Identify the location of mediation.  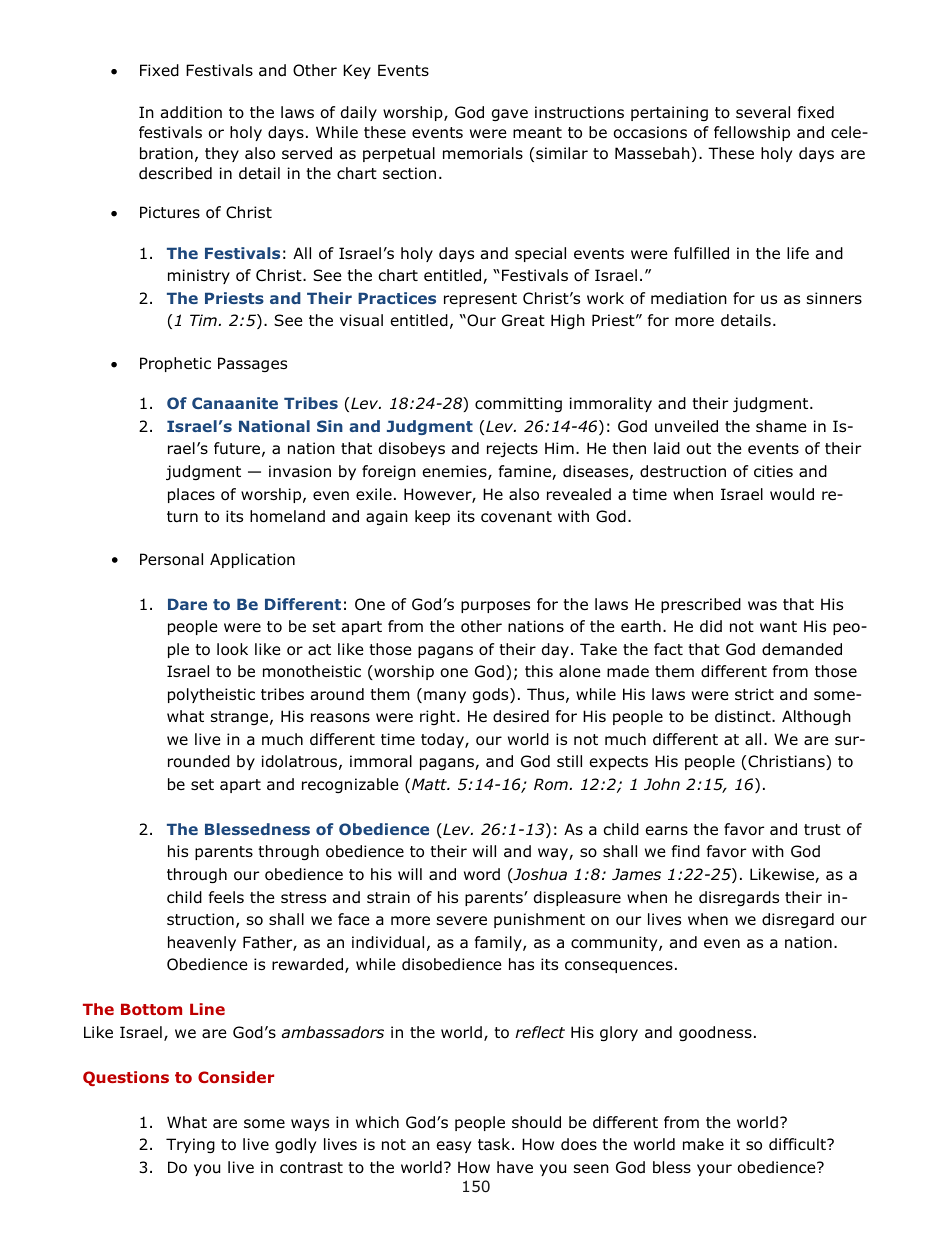
(689, 298).
